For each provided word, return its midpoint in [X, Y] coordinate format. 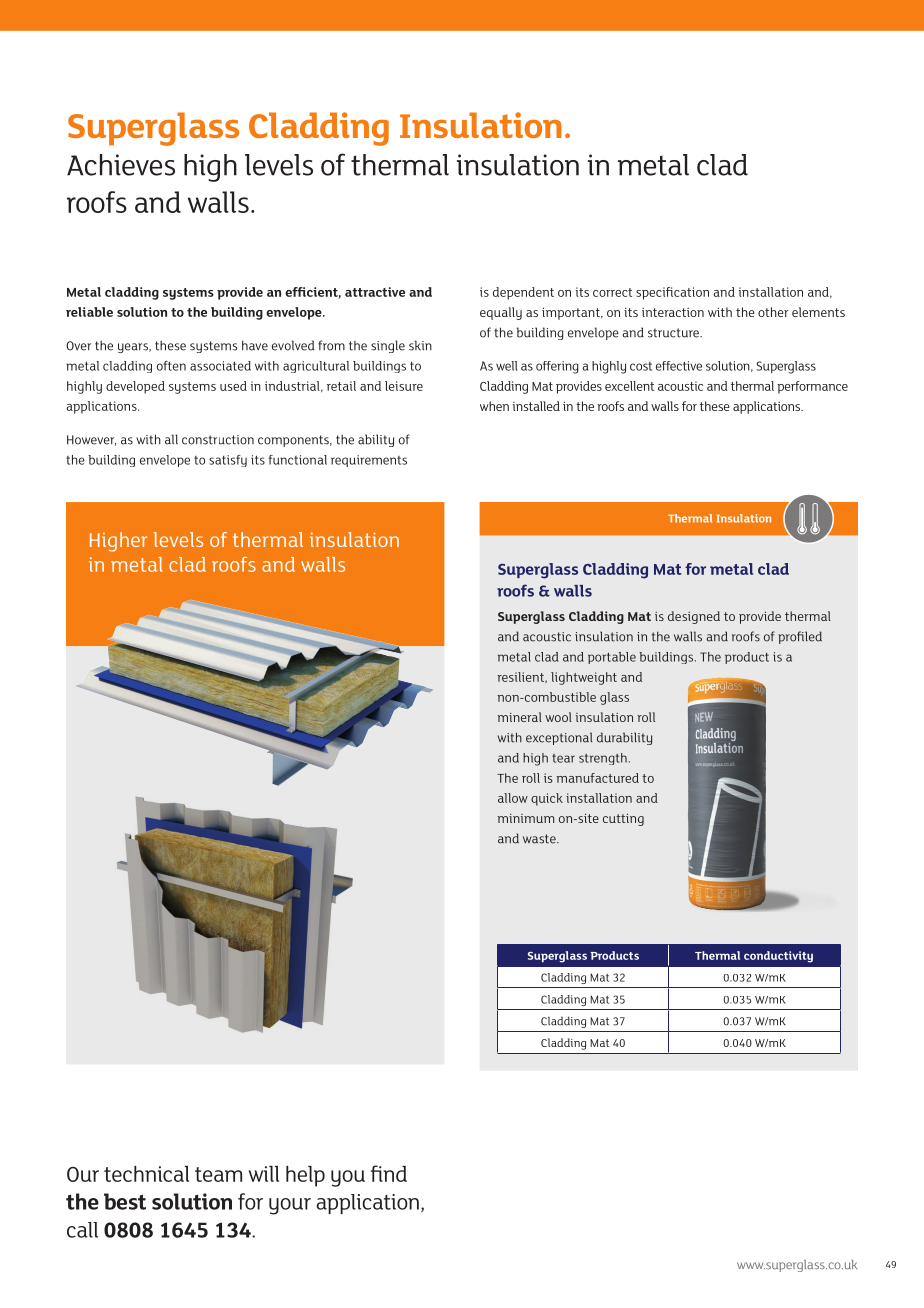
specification [672, 293]
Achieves [121, 165]
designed [694, 617]
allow [513, 798]
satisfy [228, 461]
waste [540, 839]
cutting [623, 819]
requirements [369, 461]
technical [146, 1174]
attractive [375, 292]
